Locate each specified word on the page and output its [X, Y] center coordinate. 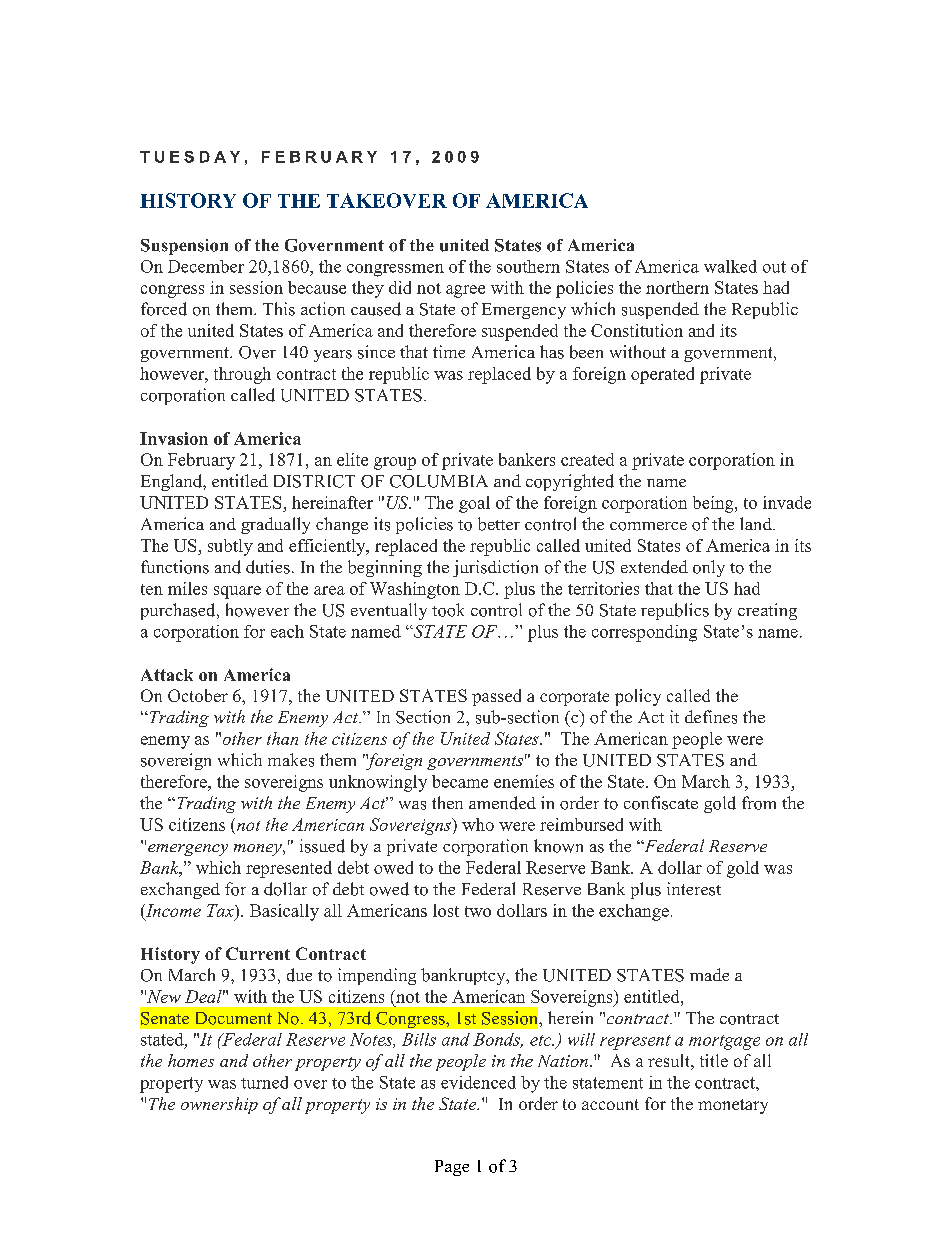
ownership [219, 1105]
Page [452, 1168]
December [206, 266]
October [198, 695]
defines [711, 717]
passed [496, 697]
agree [465, 291]
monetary [733, 1106]
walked [730, 266]
